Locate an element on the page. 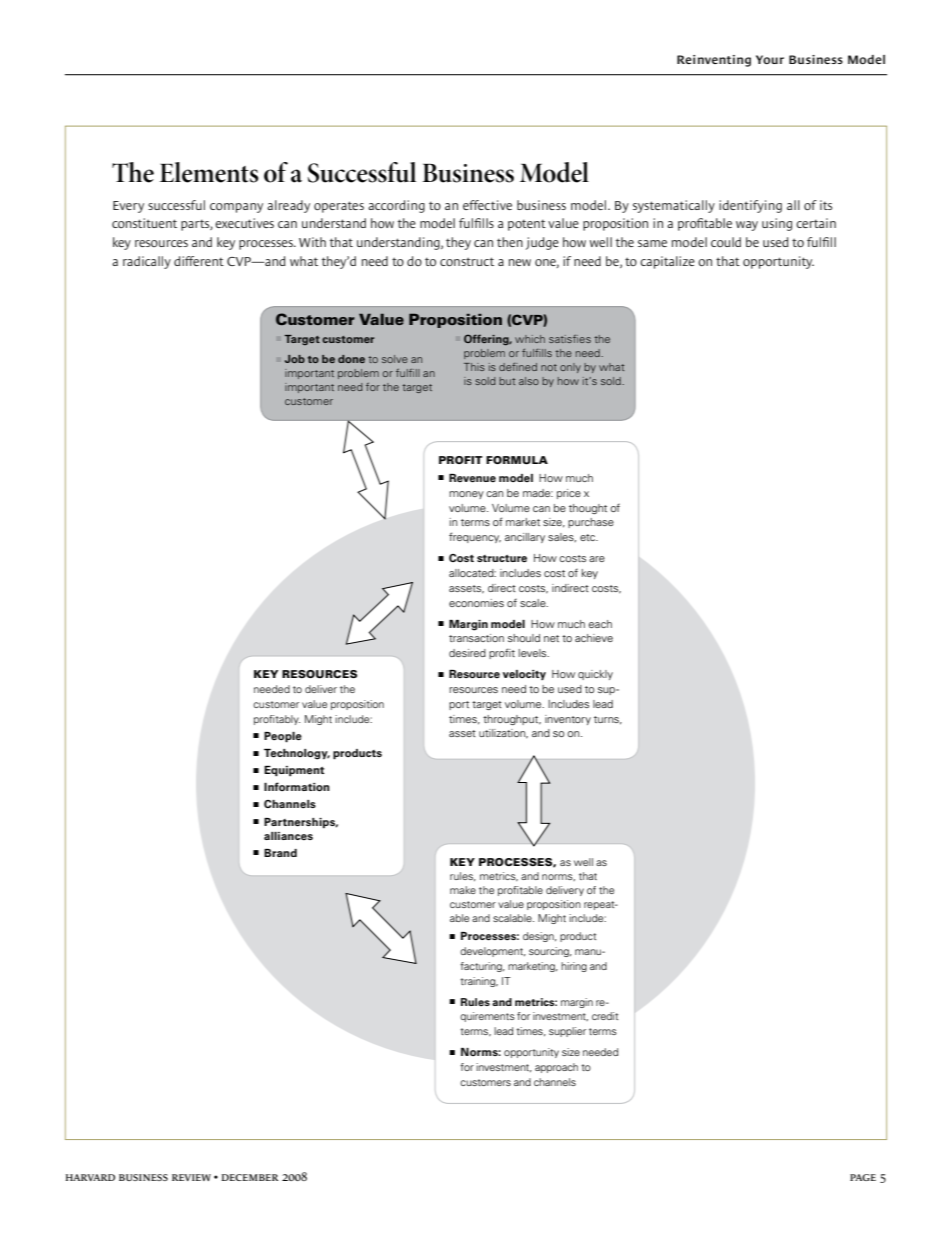  Information is located at coordinates (297, 786).
